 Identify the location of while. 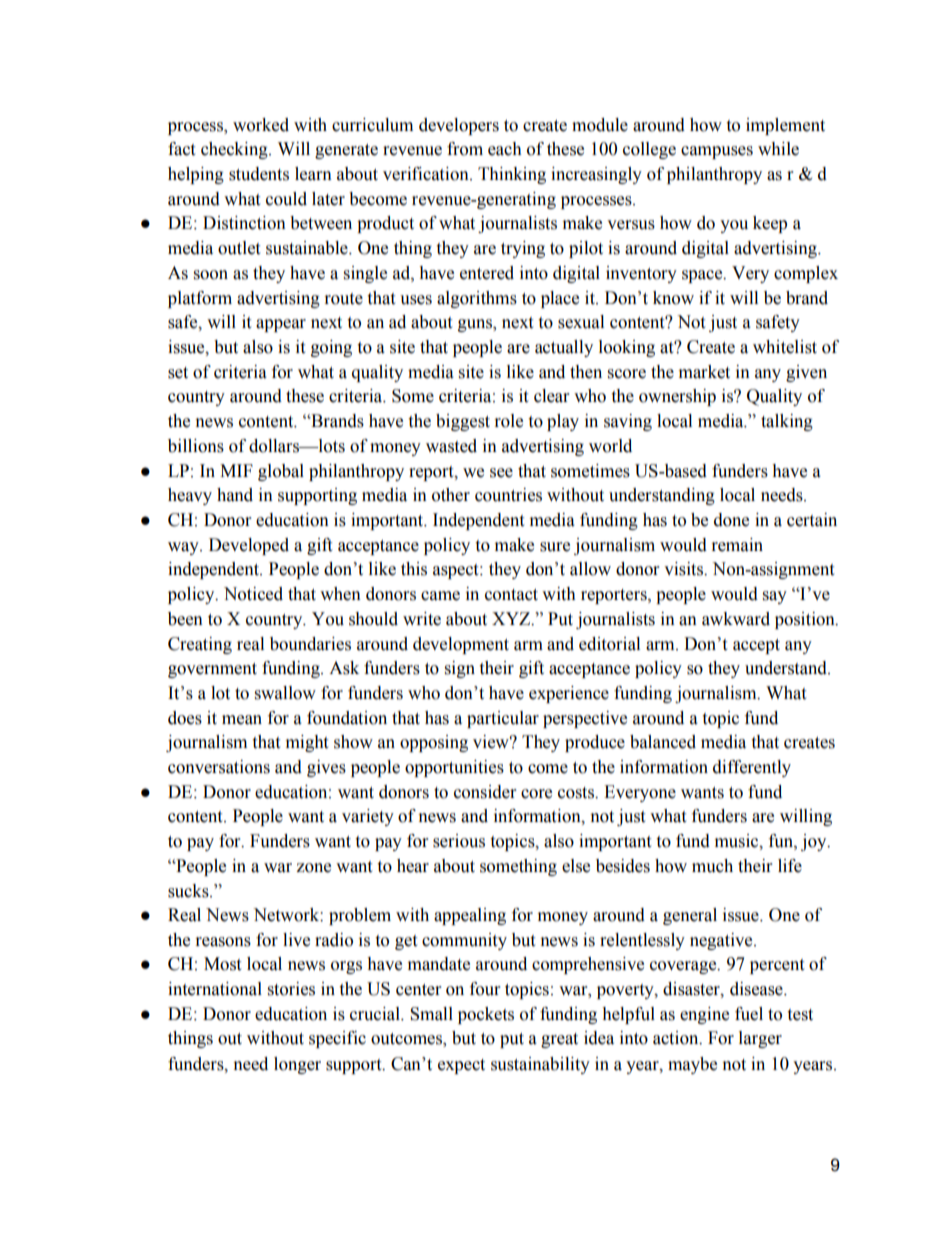
(778, 149).
